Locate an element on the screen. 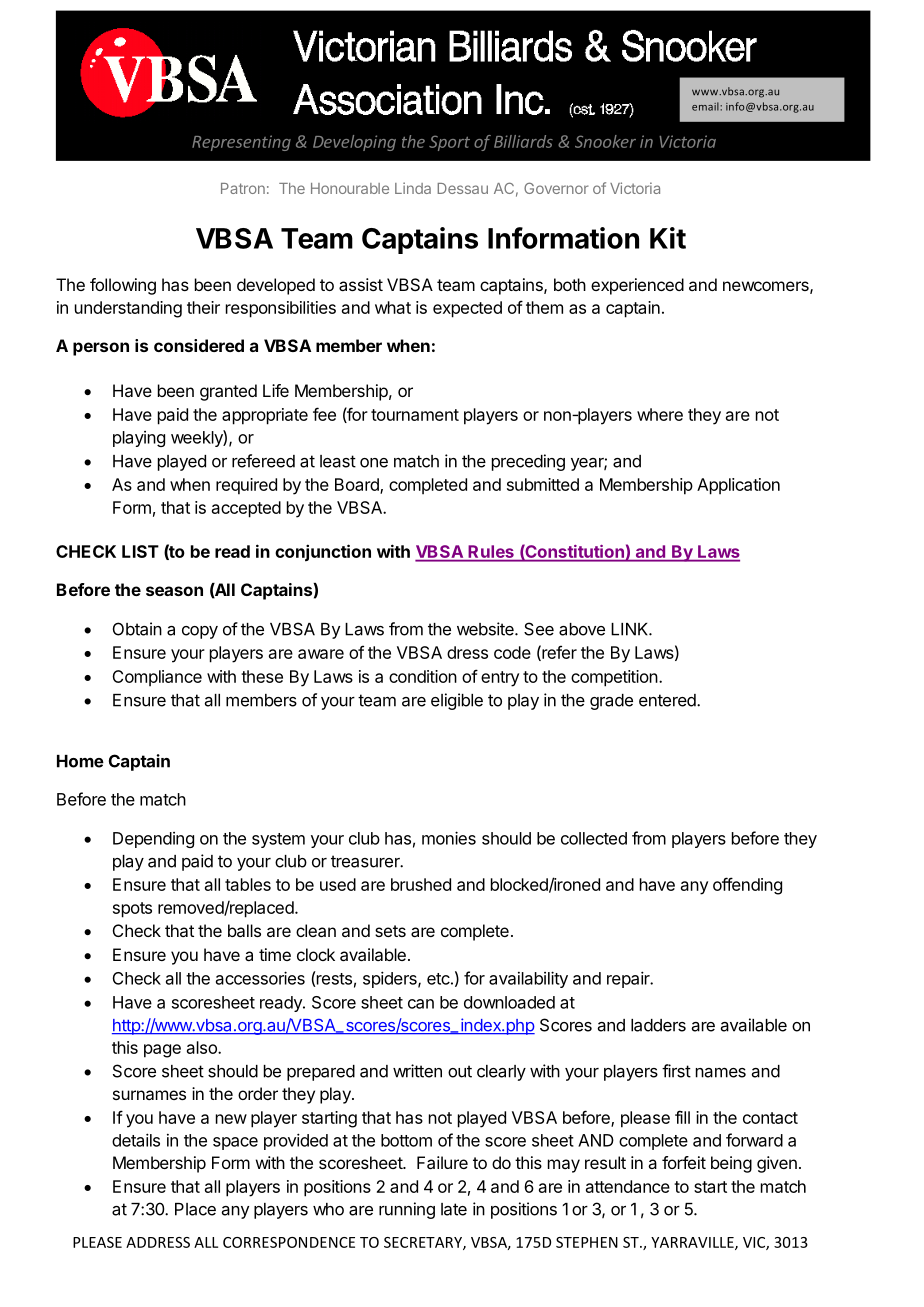 This screenshot has width=924, height=1307. page is located at coordinates (162, 1051).
